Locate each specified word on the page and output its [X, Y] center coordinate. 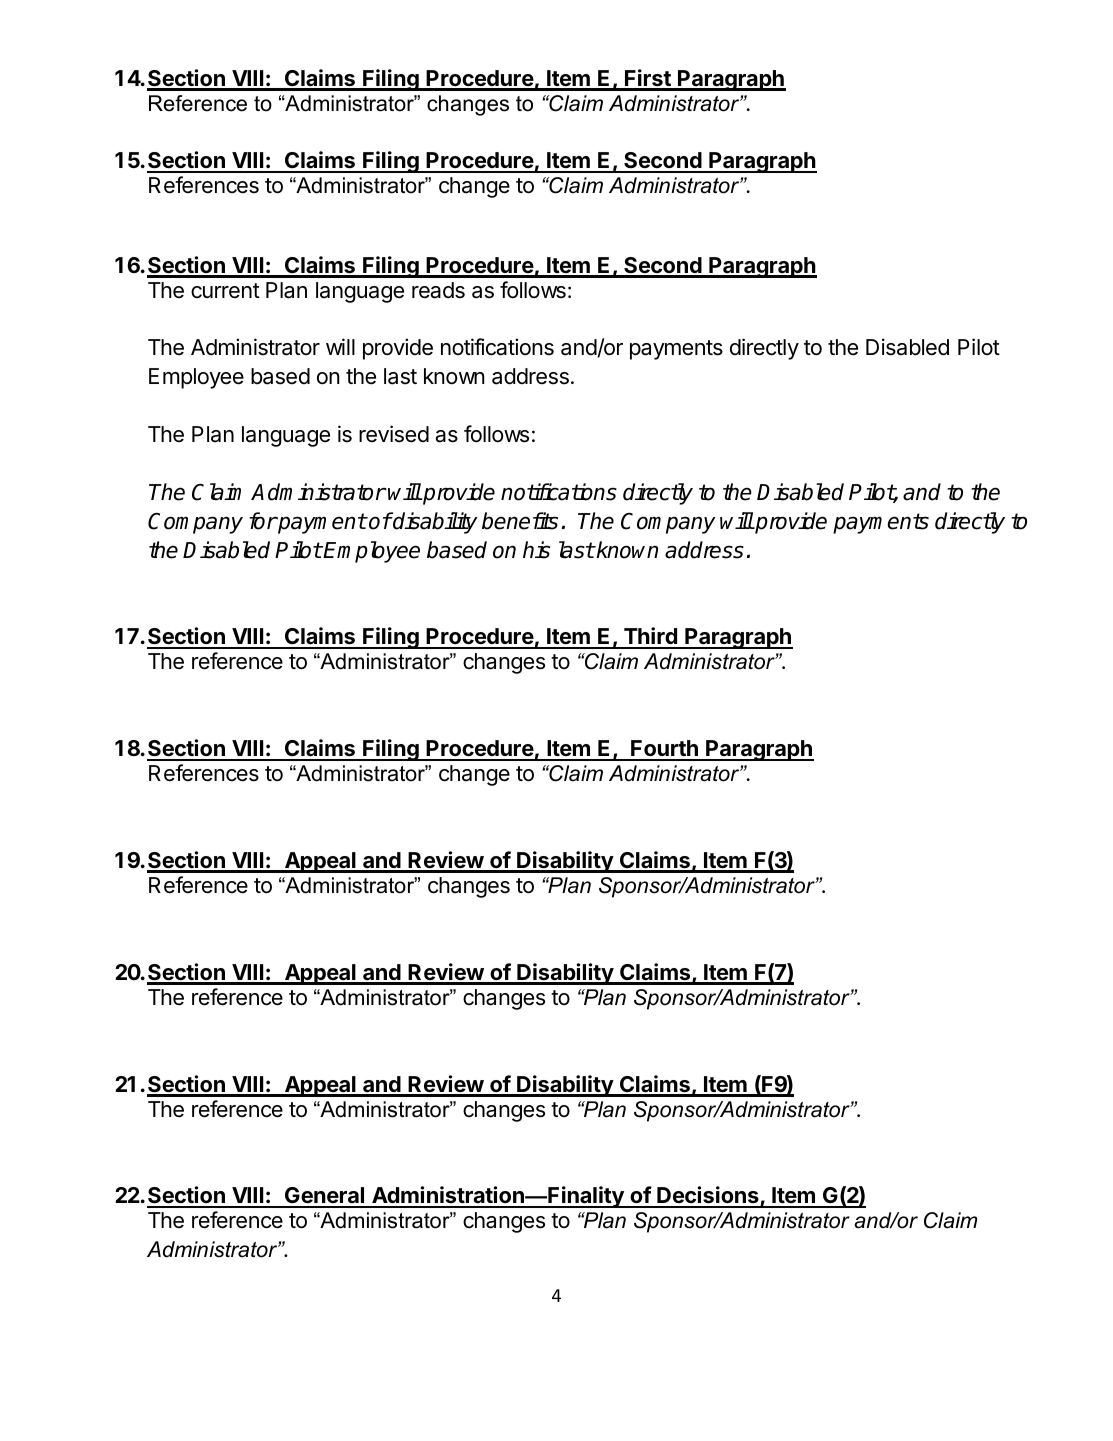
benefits [520, 521]
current [225, 291]
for [263, 521]
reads [438, 290]
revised [394, 434]
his [536, 550]
